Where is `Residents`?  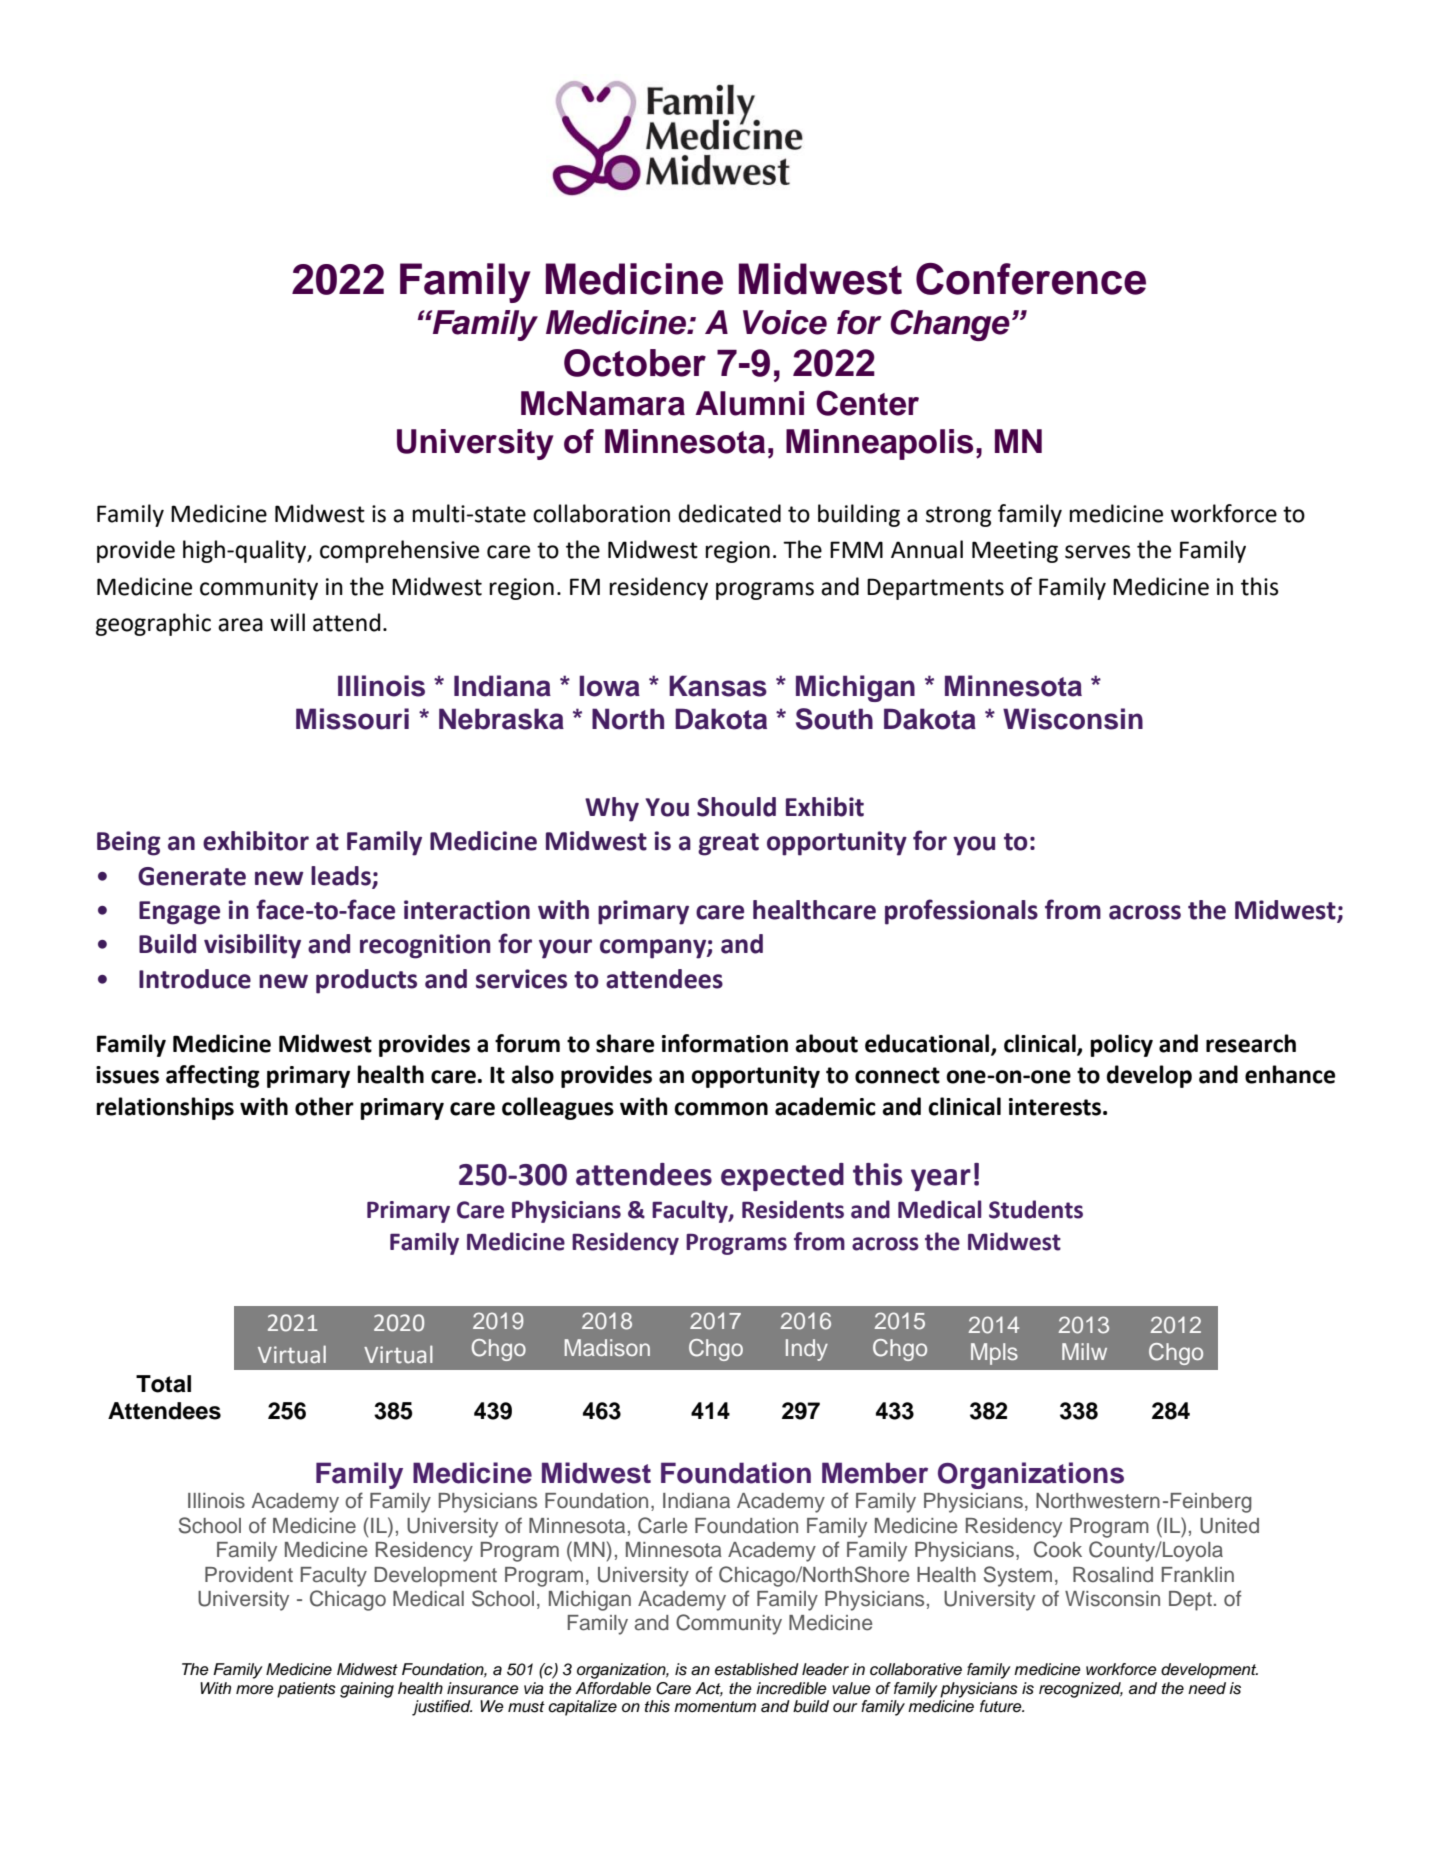 Residents is located at coordinates (793, 1209).
